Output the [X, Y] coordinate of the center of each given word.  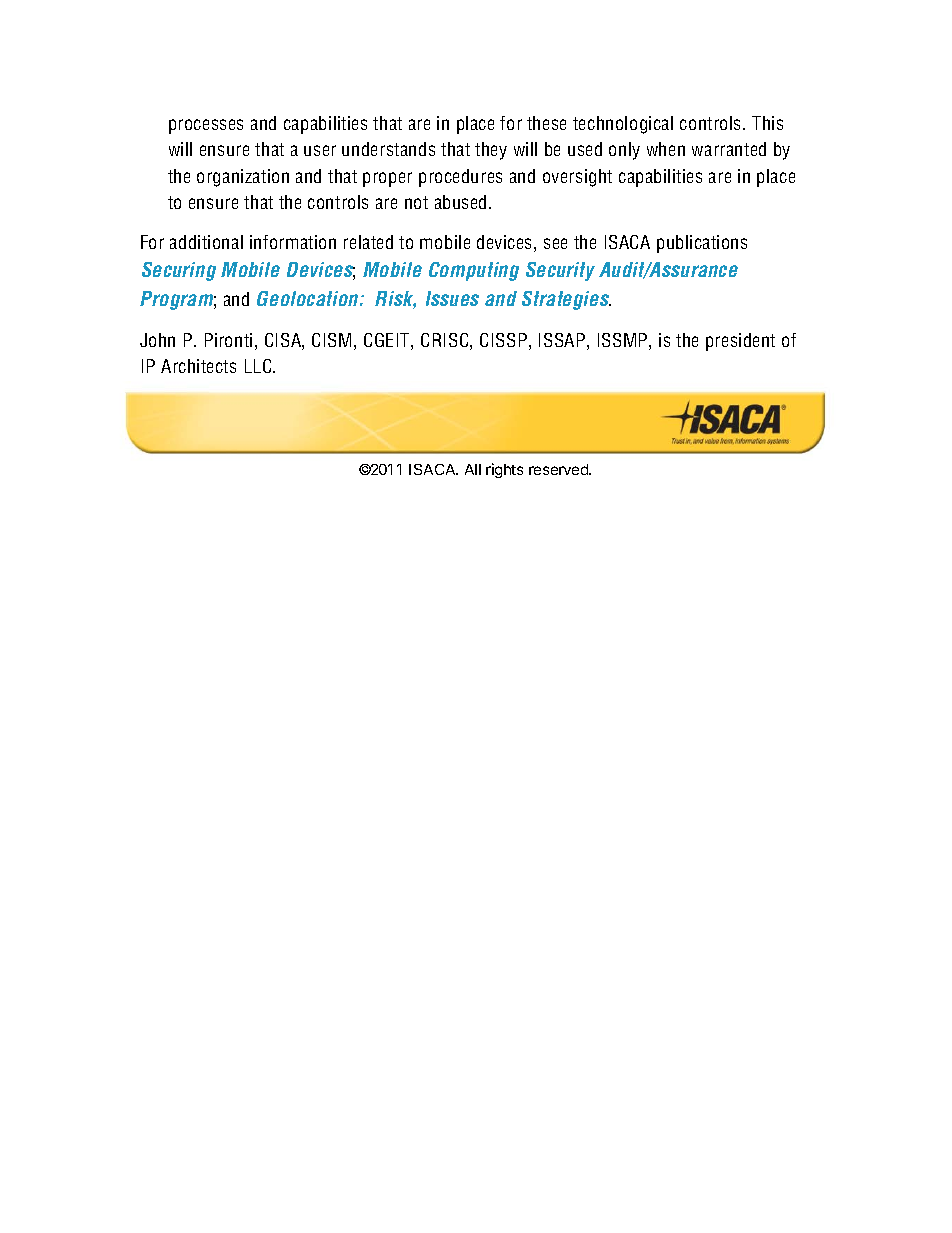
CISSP [503, 340]
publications [702, 244]
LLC [259, 366]
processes [206, 126]
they [491, 151]
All [473, 469]
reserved [559, 469]
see [555, 243]
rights [504, 470]
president [740, 342]
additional [206, 242]
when [666, 149]
